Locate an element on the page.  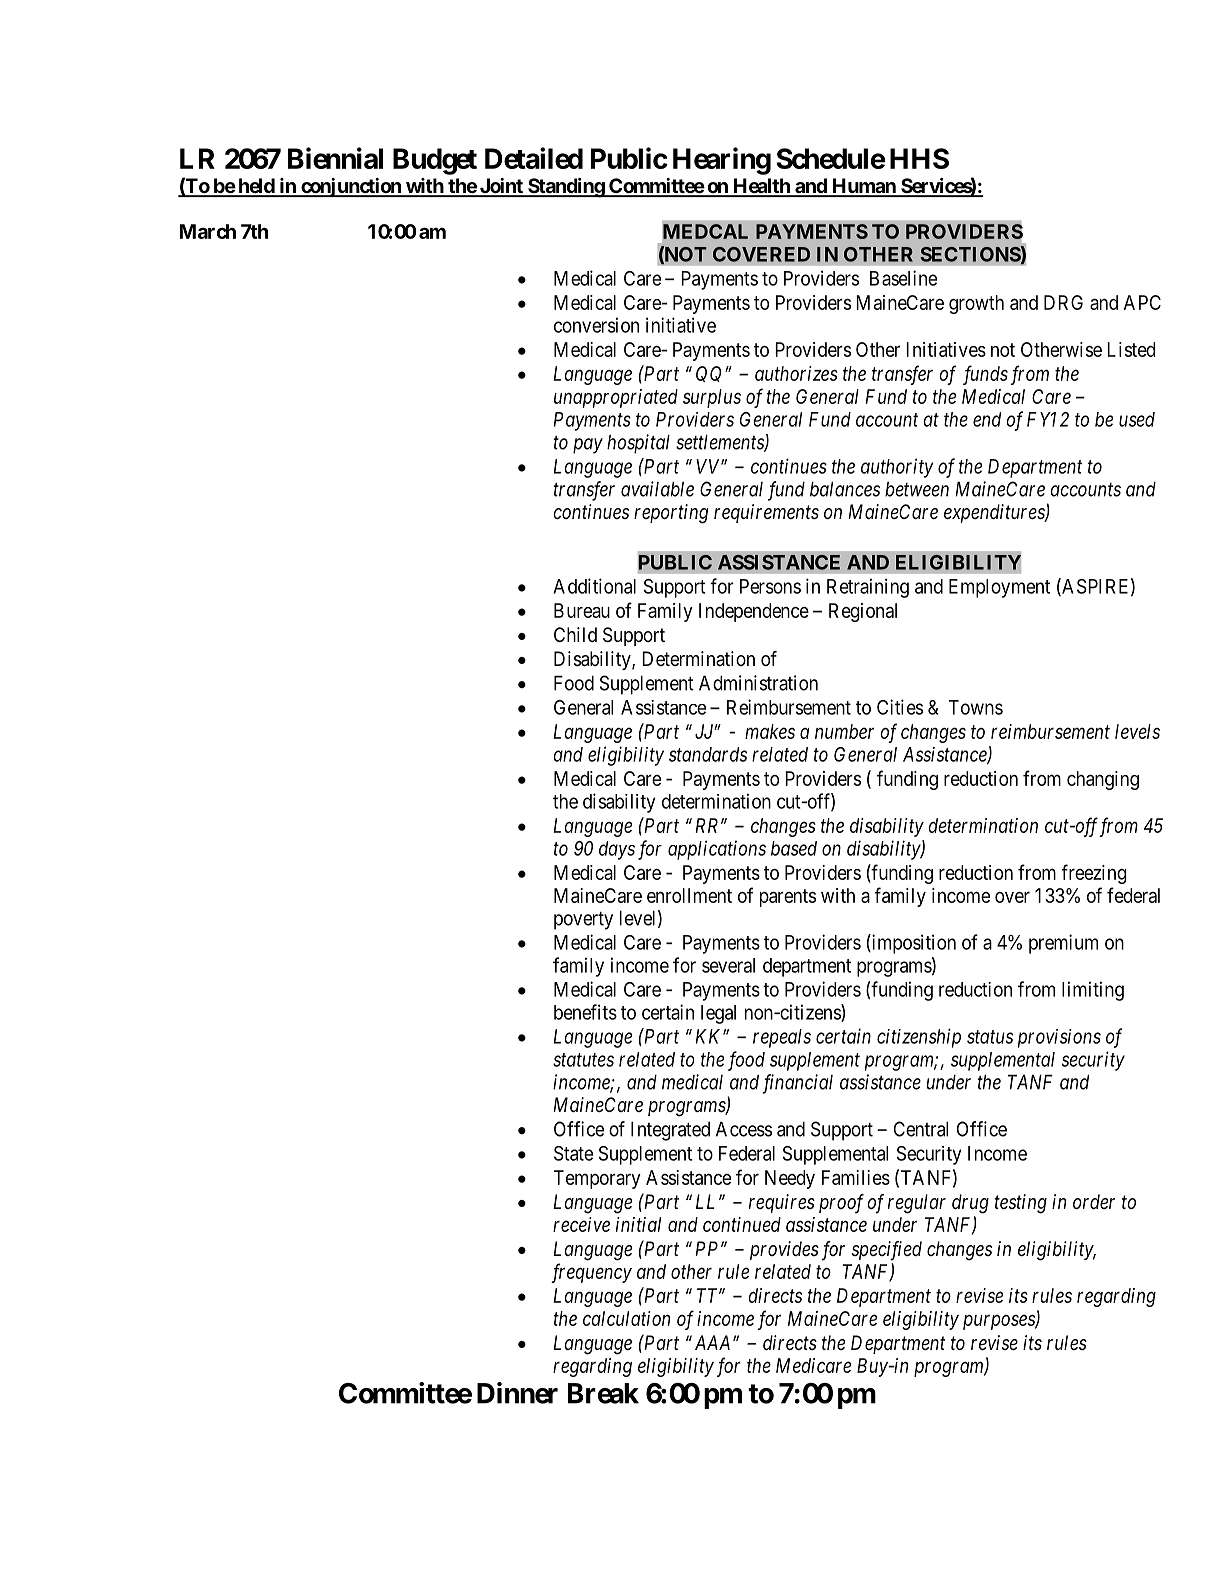
between is located at coordinates (917, 489).
